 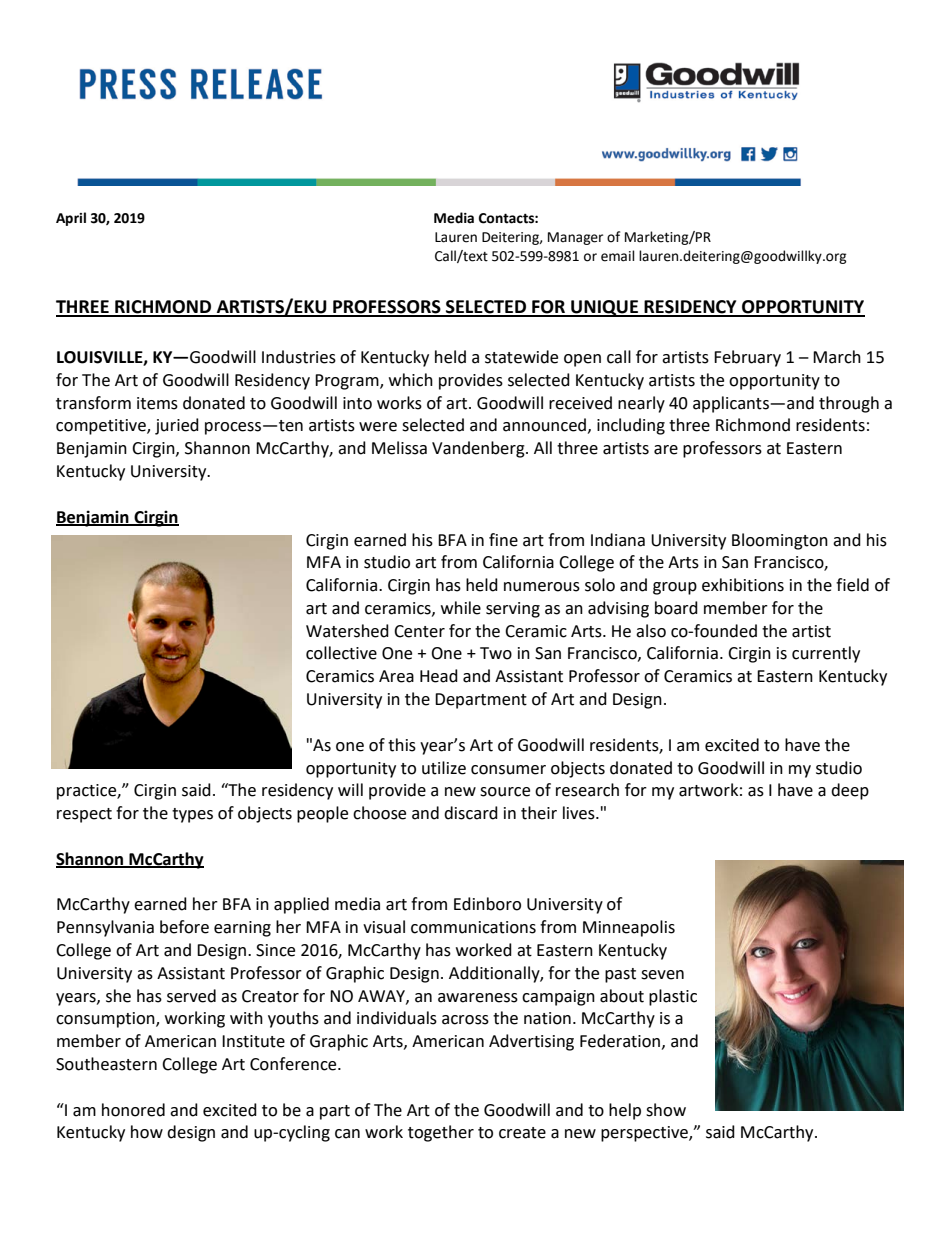 What do you see at coordinates (575, 238) in the page?
I see `Manager` at bounding box center [575, 238].
